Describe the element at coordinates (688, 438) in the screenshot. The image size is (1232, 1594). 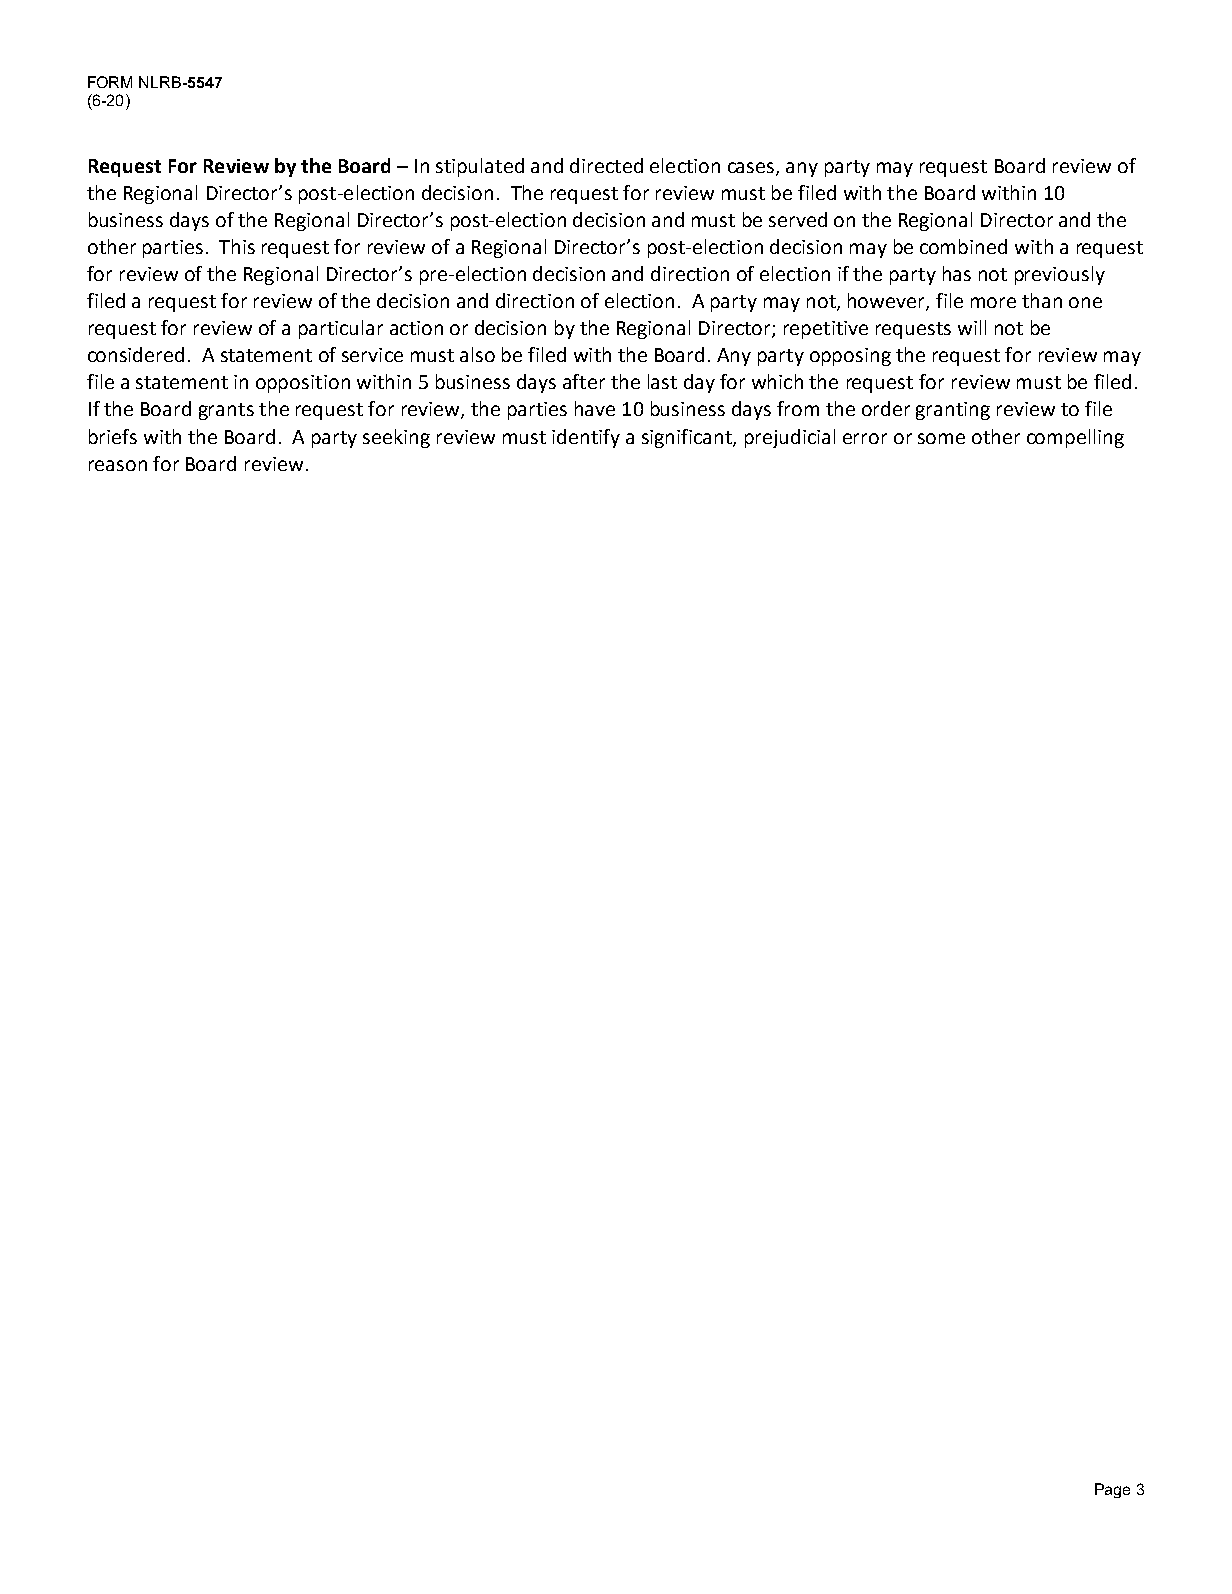
I see `significant` at that location.
